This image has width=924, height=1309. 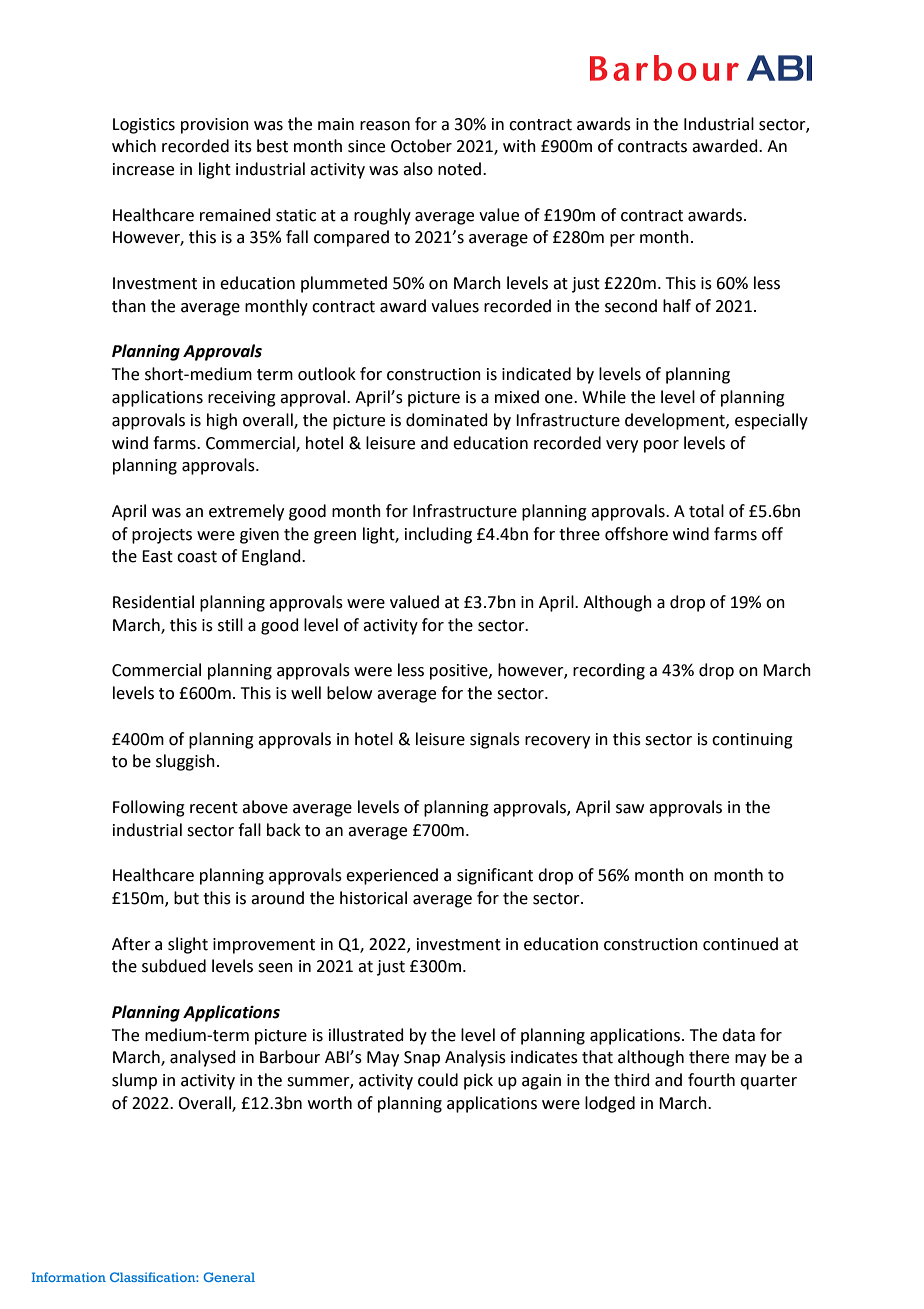 What do you see at coordinates (610, 1104) in the image?
I see `lodged` at bounding box center [610, 1104].
